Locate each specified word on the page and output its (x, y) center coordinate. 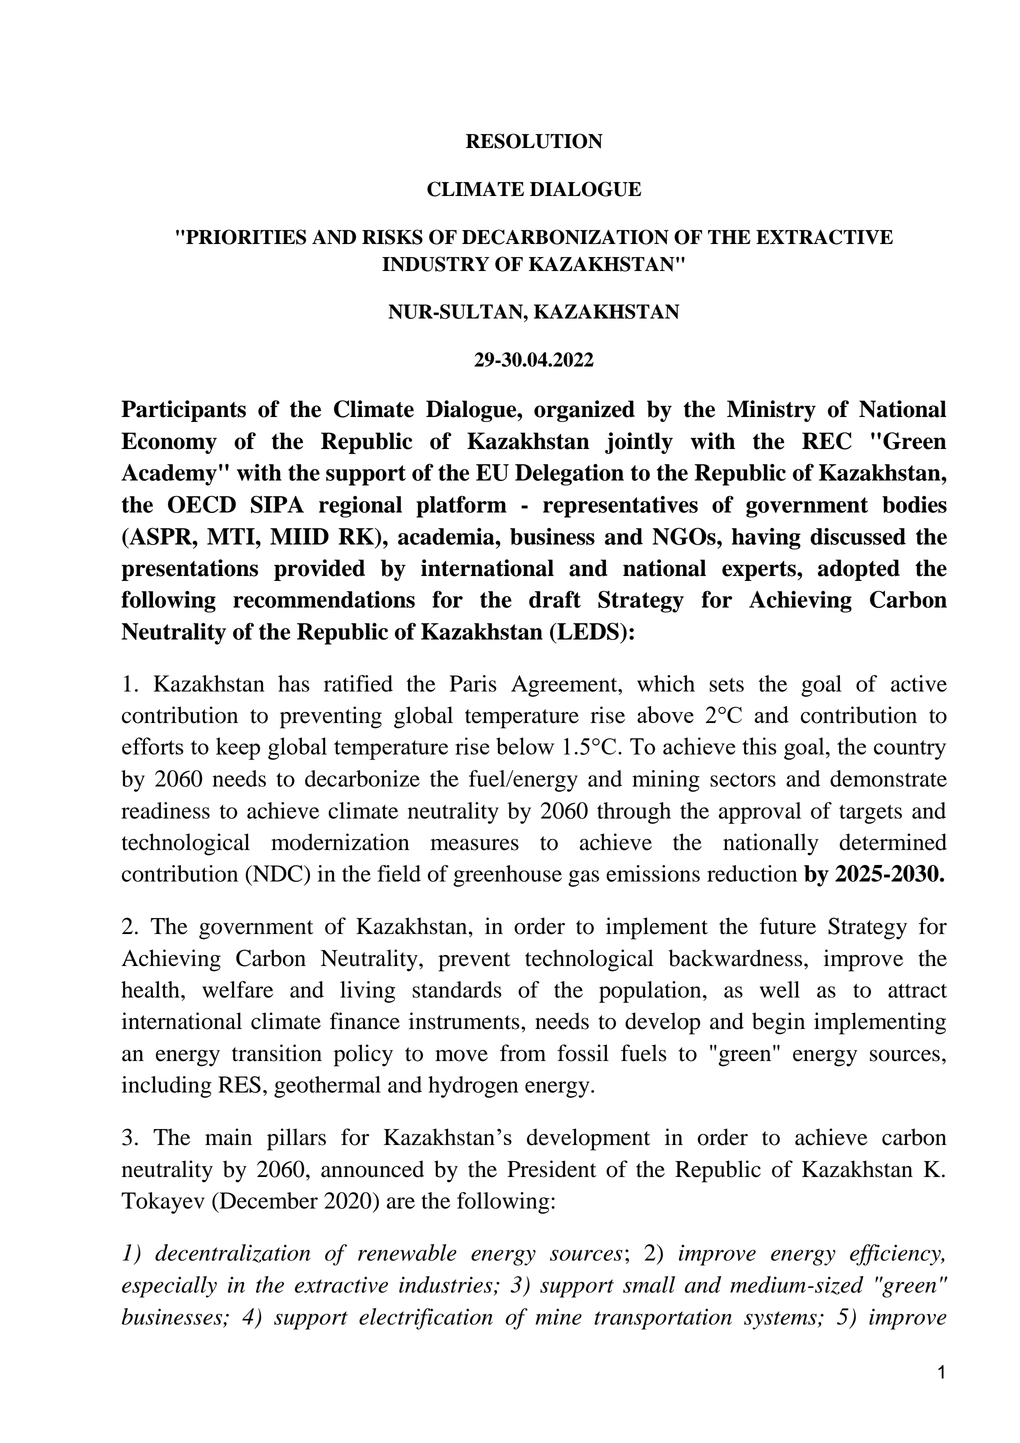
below (525, 746)
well (780, 989)
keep (238, 748)
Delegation (569, 475)
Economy (169, 443)
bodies (914, 504)
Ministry (771, 411)
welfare (237, 989)
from (523, 1053)
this (759, 746)
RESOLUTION (534, 141)
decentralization (232, 1253)
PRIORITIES (245, 237)
